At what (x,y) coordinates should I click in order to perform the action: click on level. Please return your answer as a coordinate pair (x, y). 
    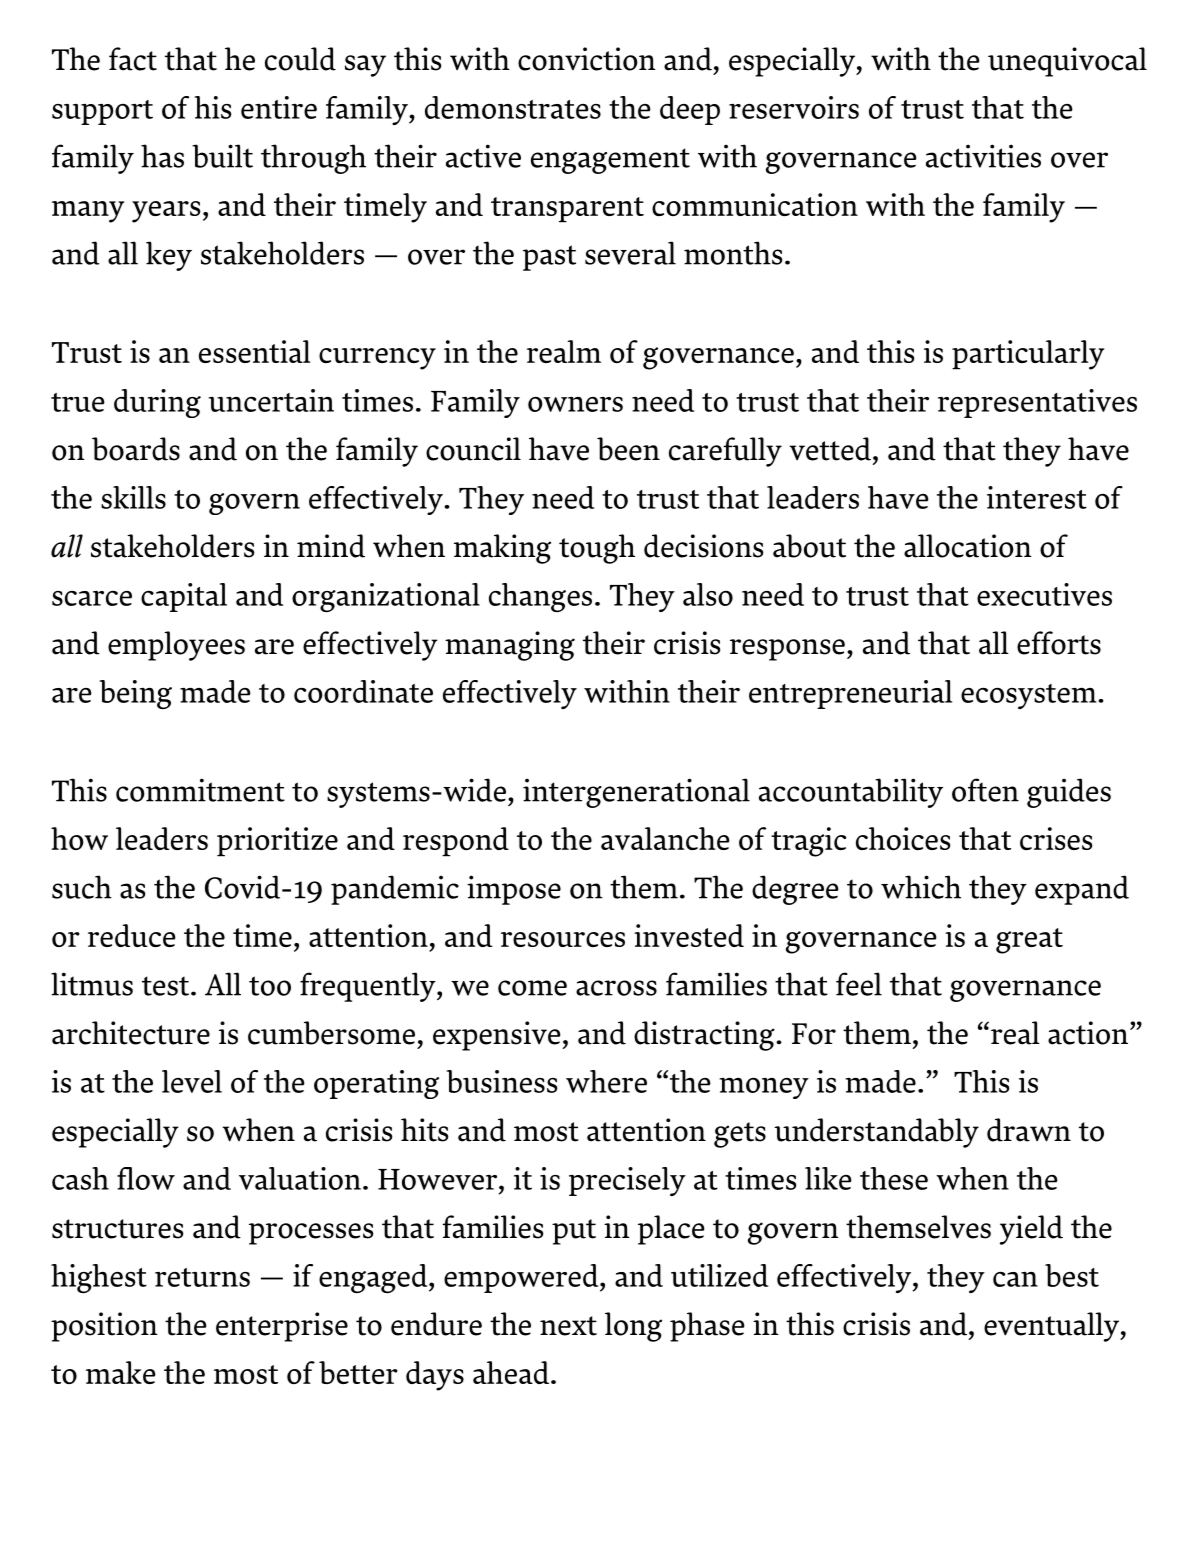
    Looking at the image, I should click on (192, 1081).
